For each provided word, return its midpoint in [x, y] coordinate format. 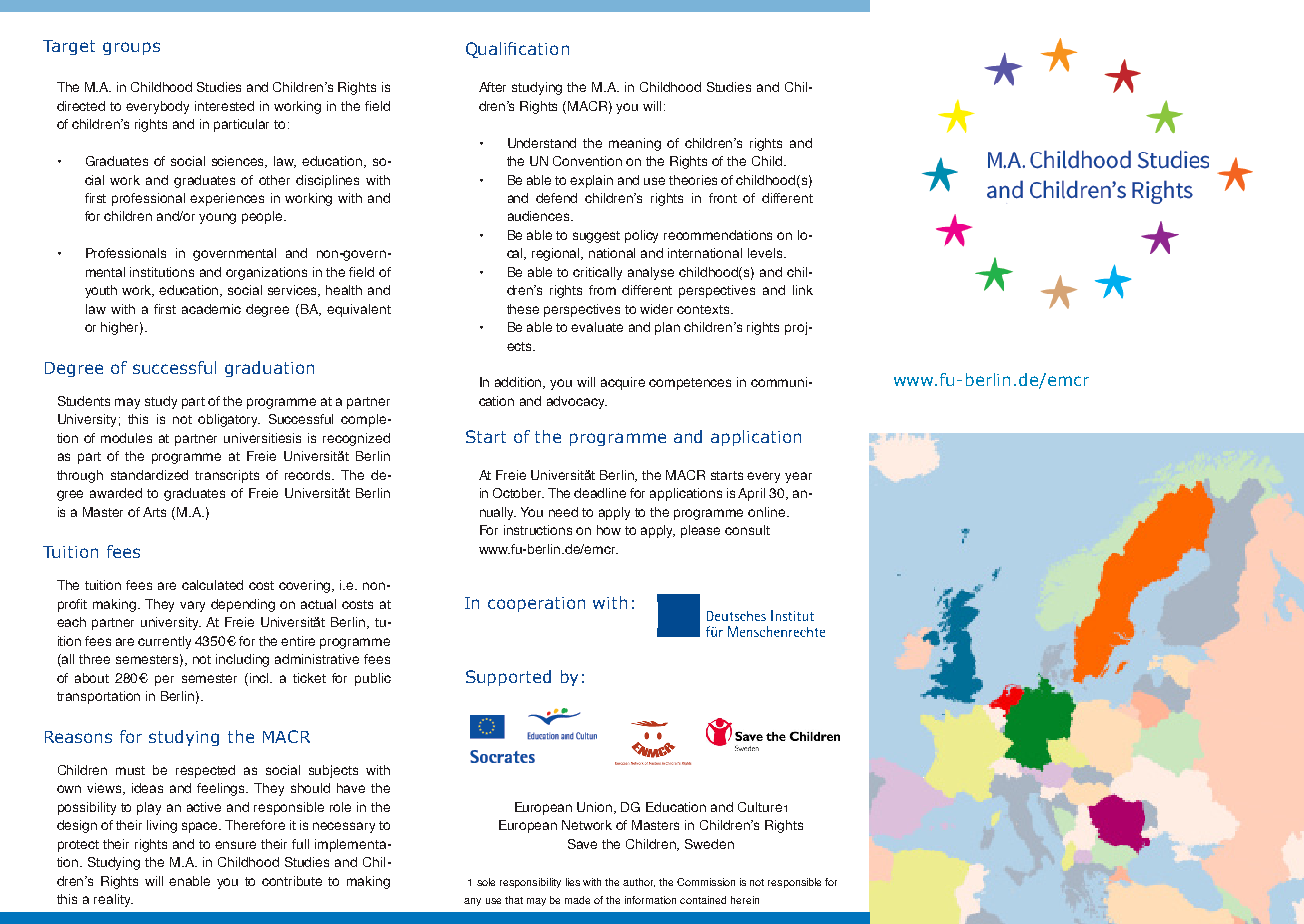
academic [211, 309]
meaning [635, 144]
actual [318, 604]
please [700, 531]
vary [192, 606]
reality [113, 900]
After [492, 87]
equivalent [359, 310]
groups [131, 48]
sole [486, 882]
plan [667, 328]
